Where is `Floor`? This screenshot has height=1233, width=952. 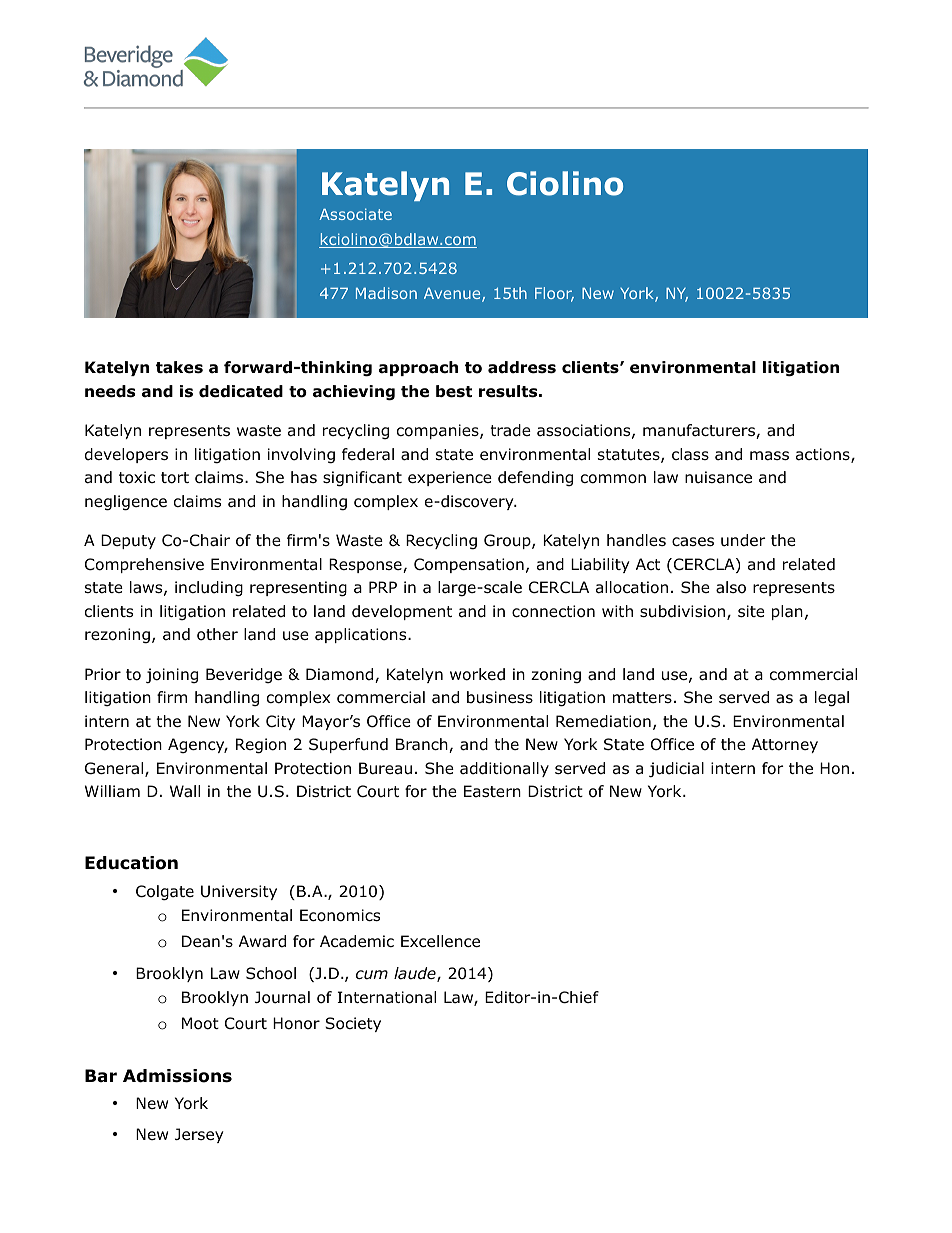 Floor is located at coordinates (554, 294).
